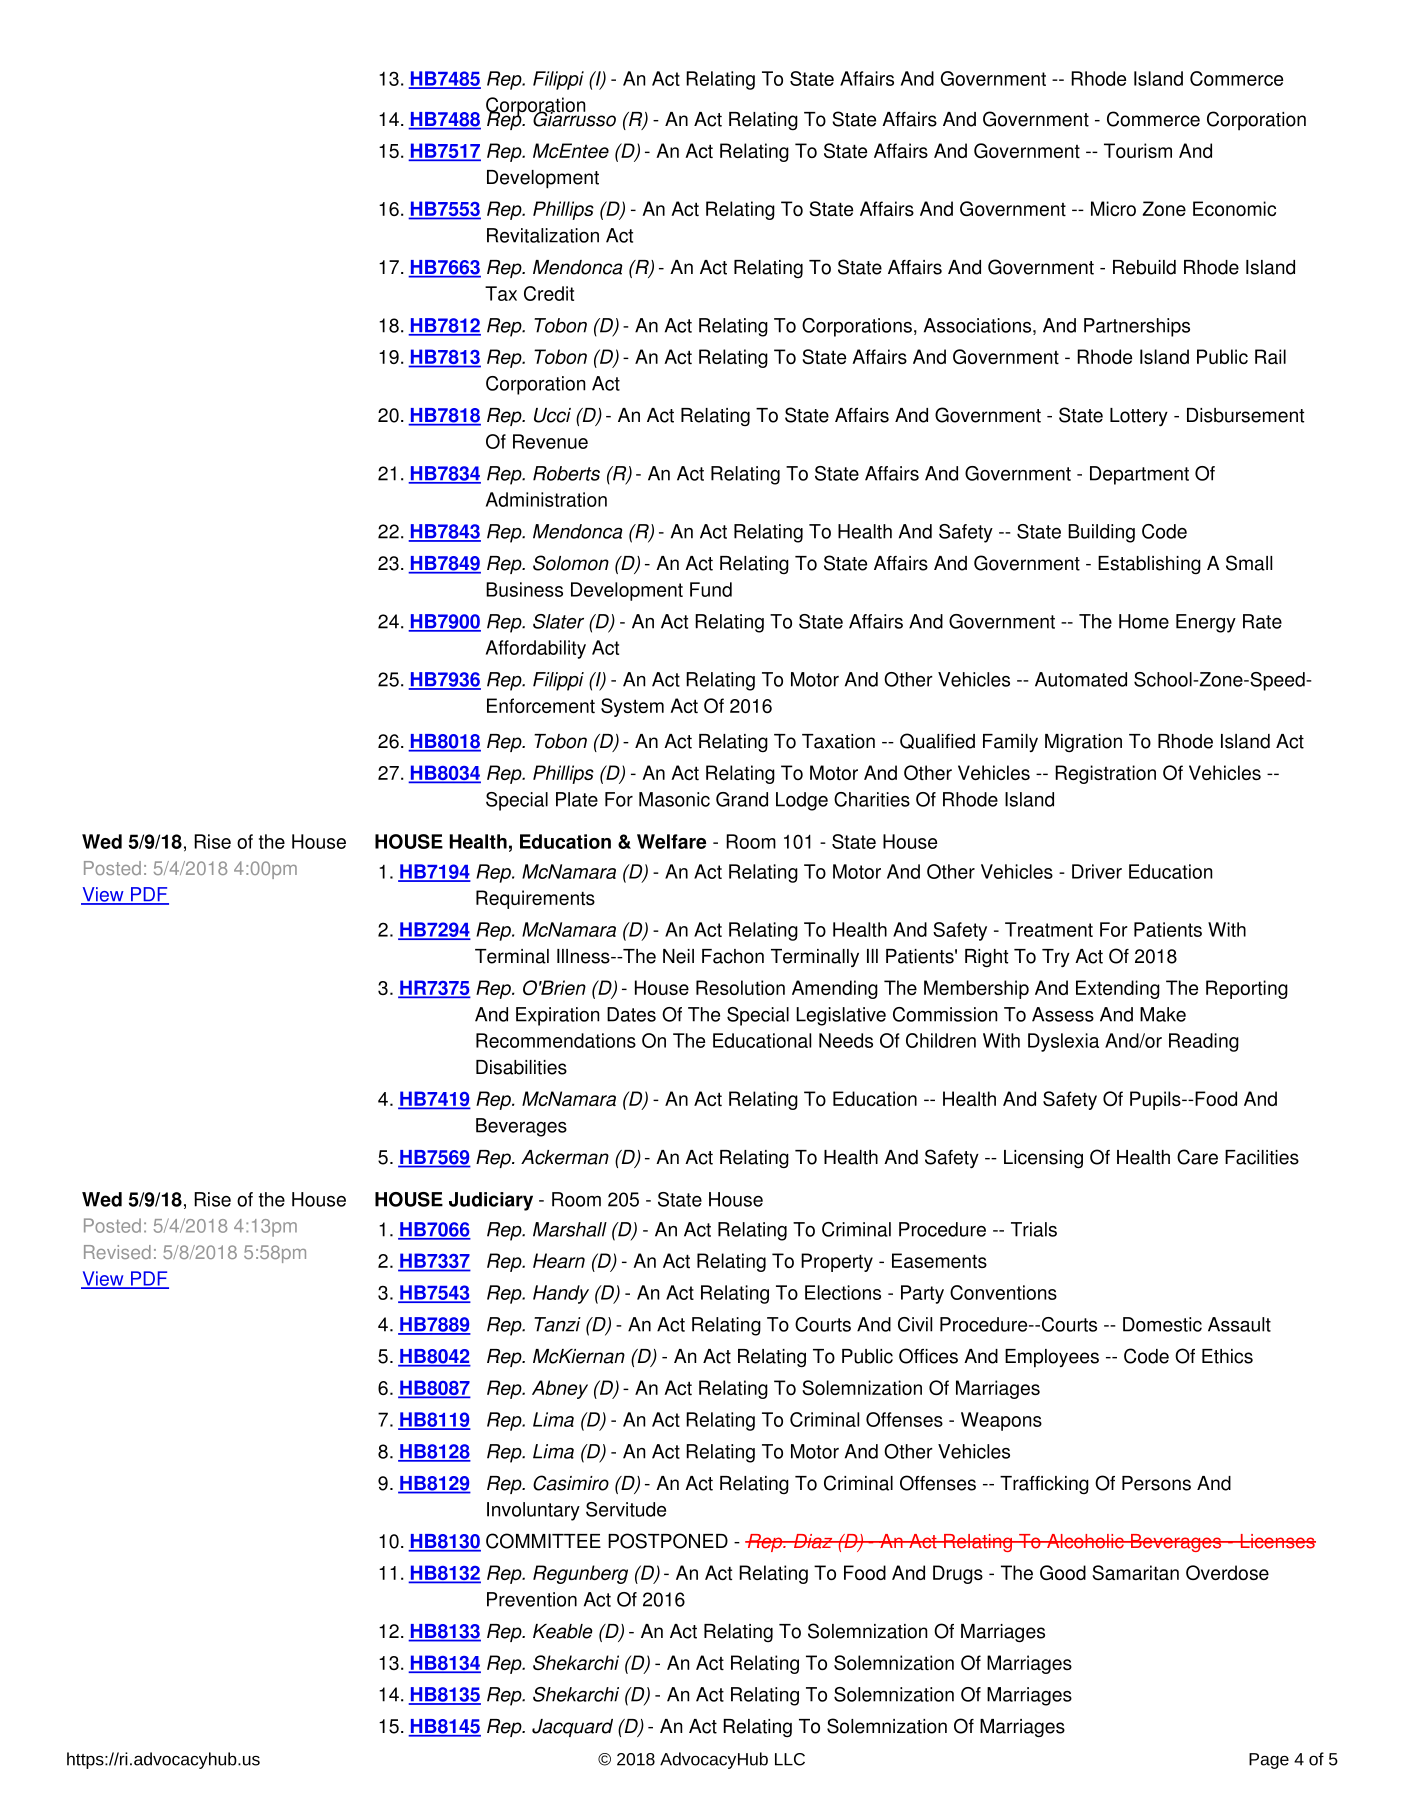 This image has height=1816, width=1403. I want to click on Business, so click(524, 589).
